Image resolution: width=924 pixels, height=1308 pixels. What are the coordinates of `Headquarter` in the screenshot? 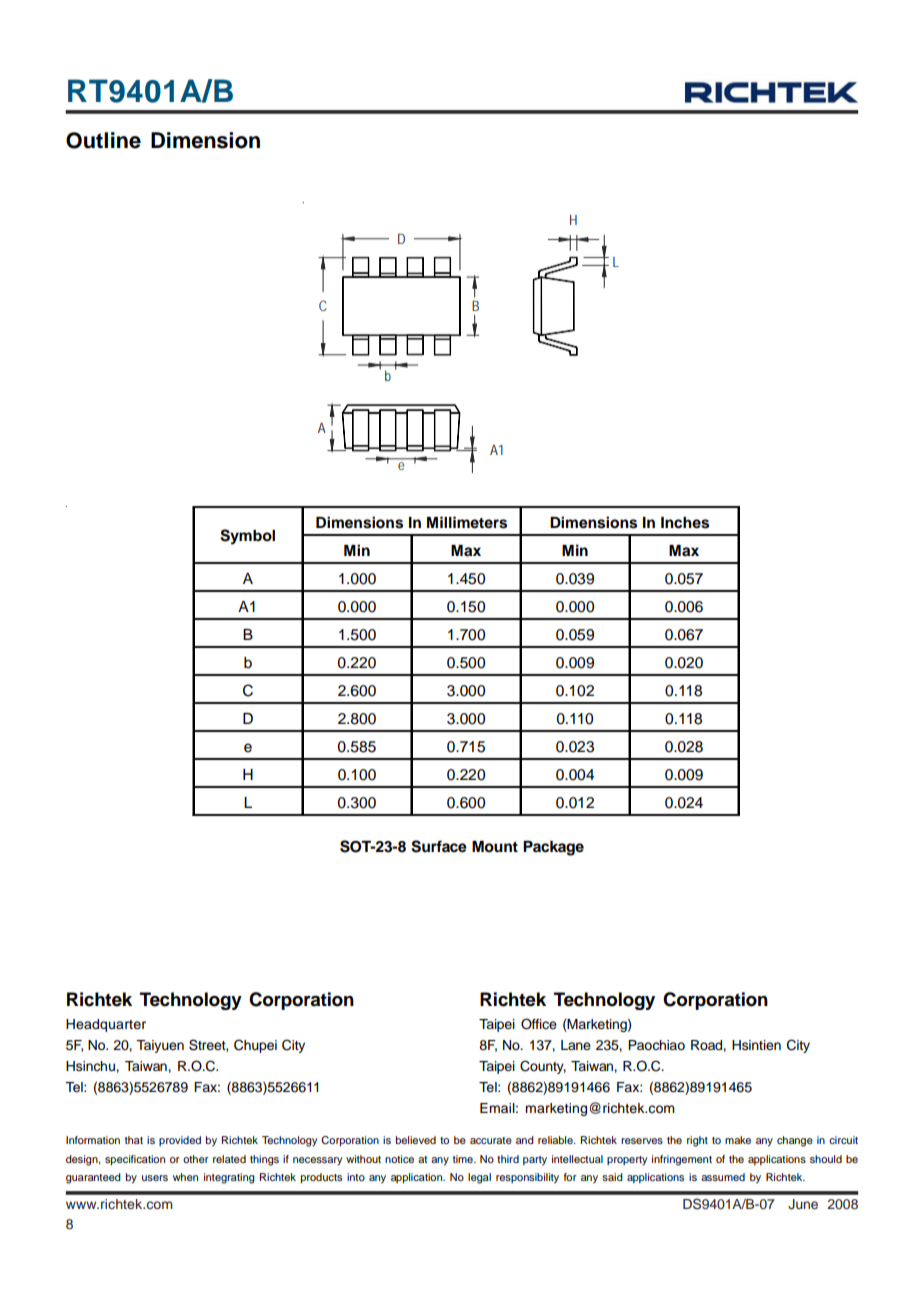 It's located at (106, 1025).
